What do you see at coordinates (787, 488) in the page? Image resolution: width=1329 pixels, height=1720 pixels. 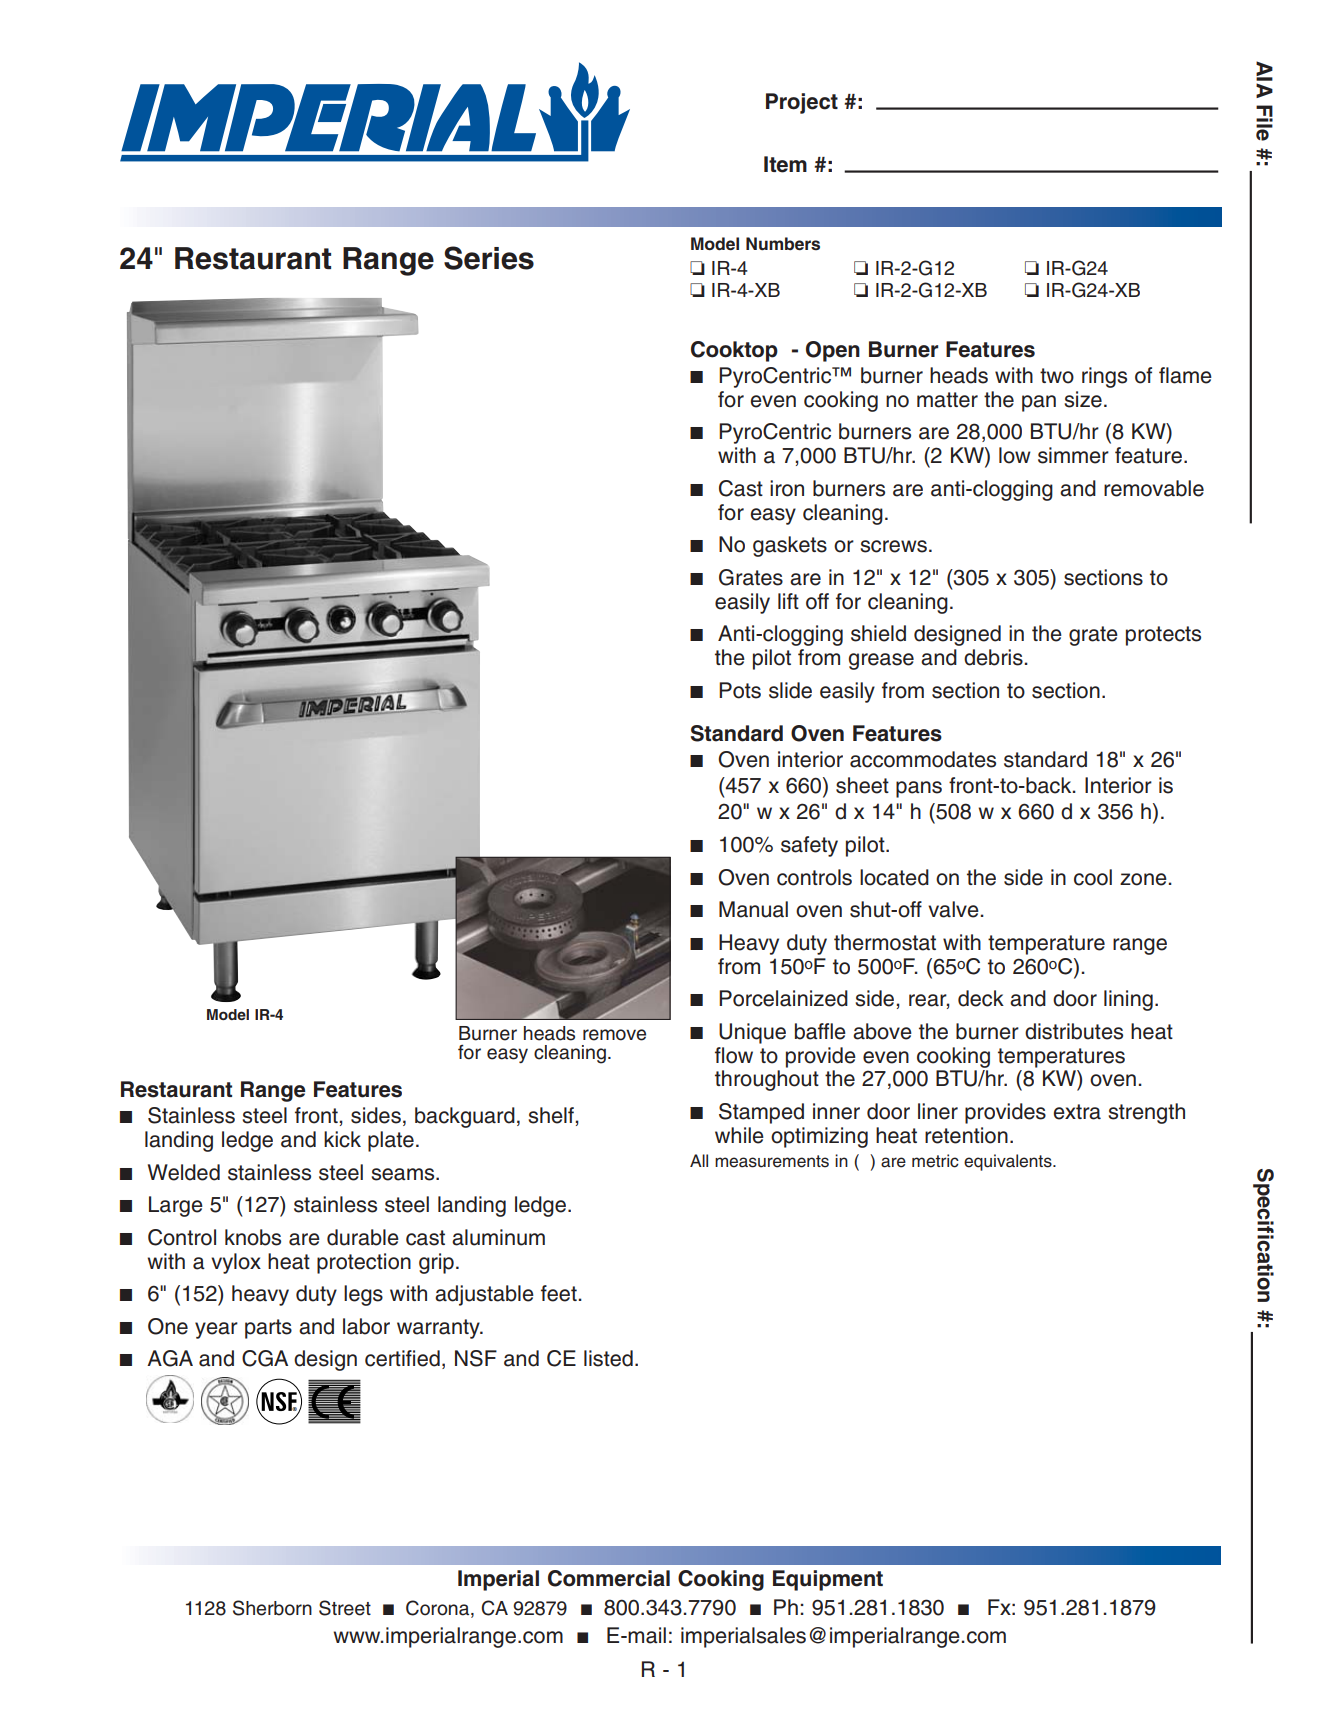 I see `iron` at bounding box center [787, 488].
